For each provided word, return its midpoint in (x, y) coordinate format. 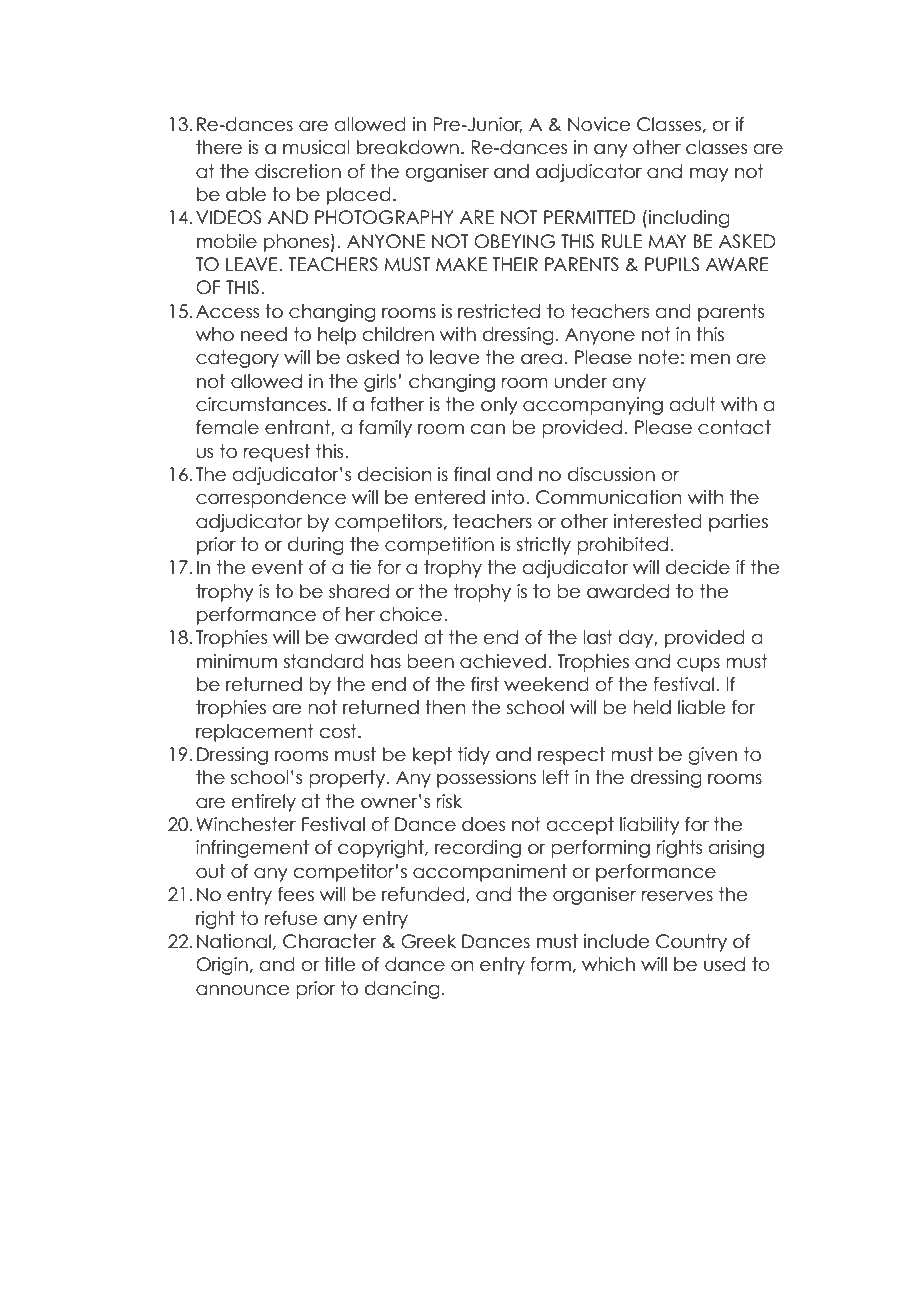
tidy (474, 756)
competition (439, 546)
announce (243, 990)
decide (698, 567)
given (713, 756)
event (277, 567)
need (264, 334)
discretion (298, 171)
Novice (599, 124)
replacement (255, 733)
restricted (499, 311)
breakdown (408, 147)
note (659, 357)
